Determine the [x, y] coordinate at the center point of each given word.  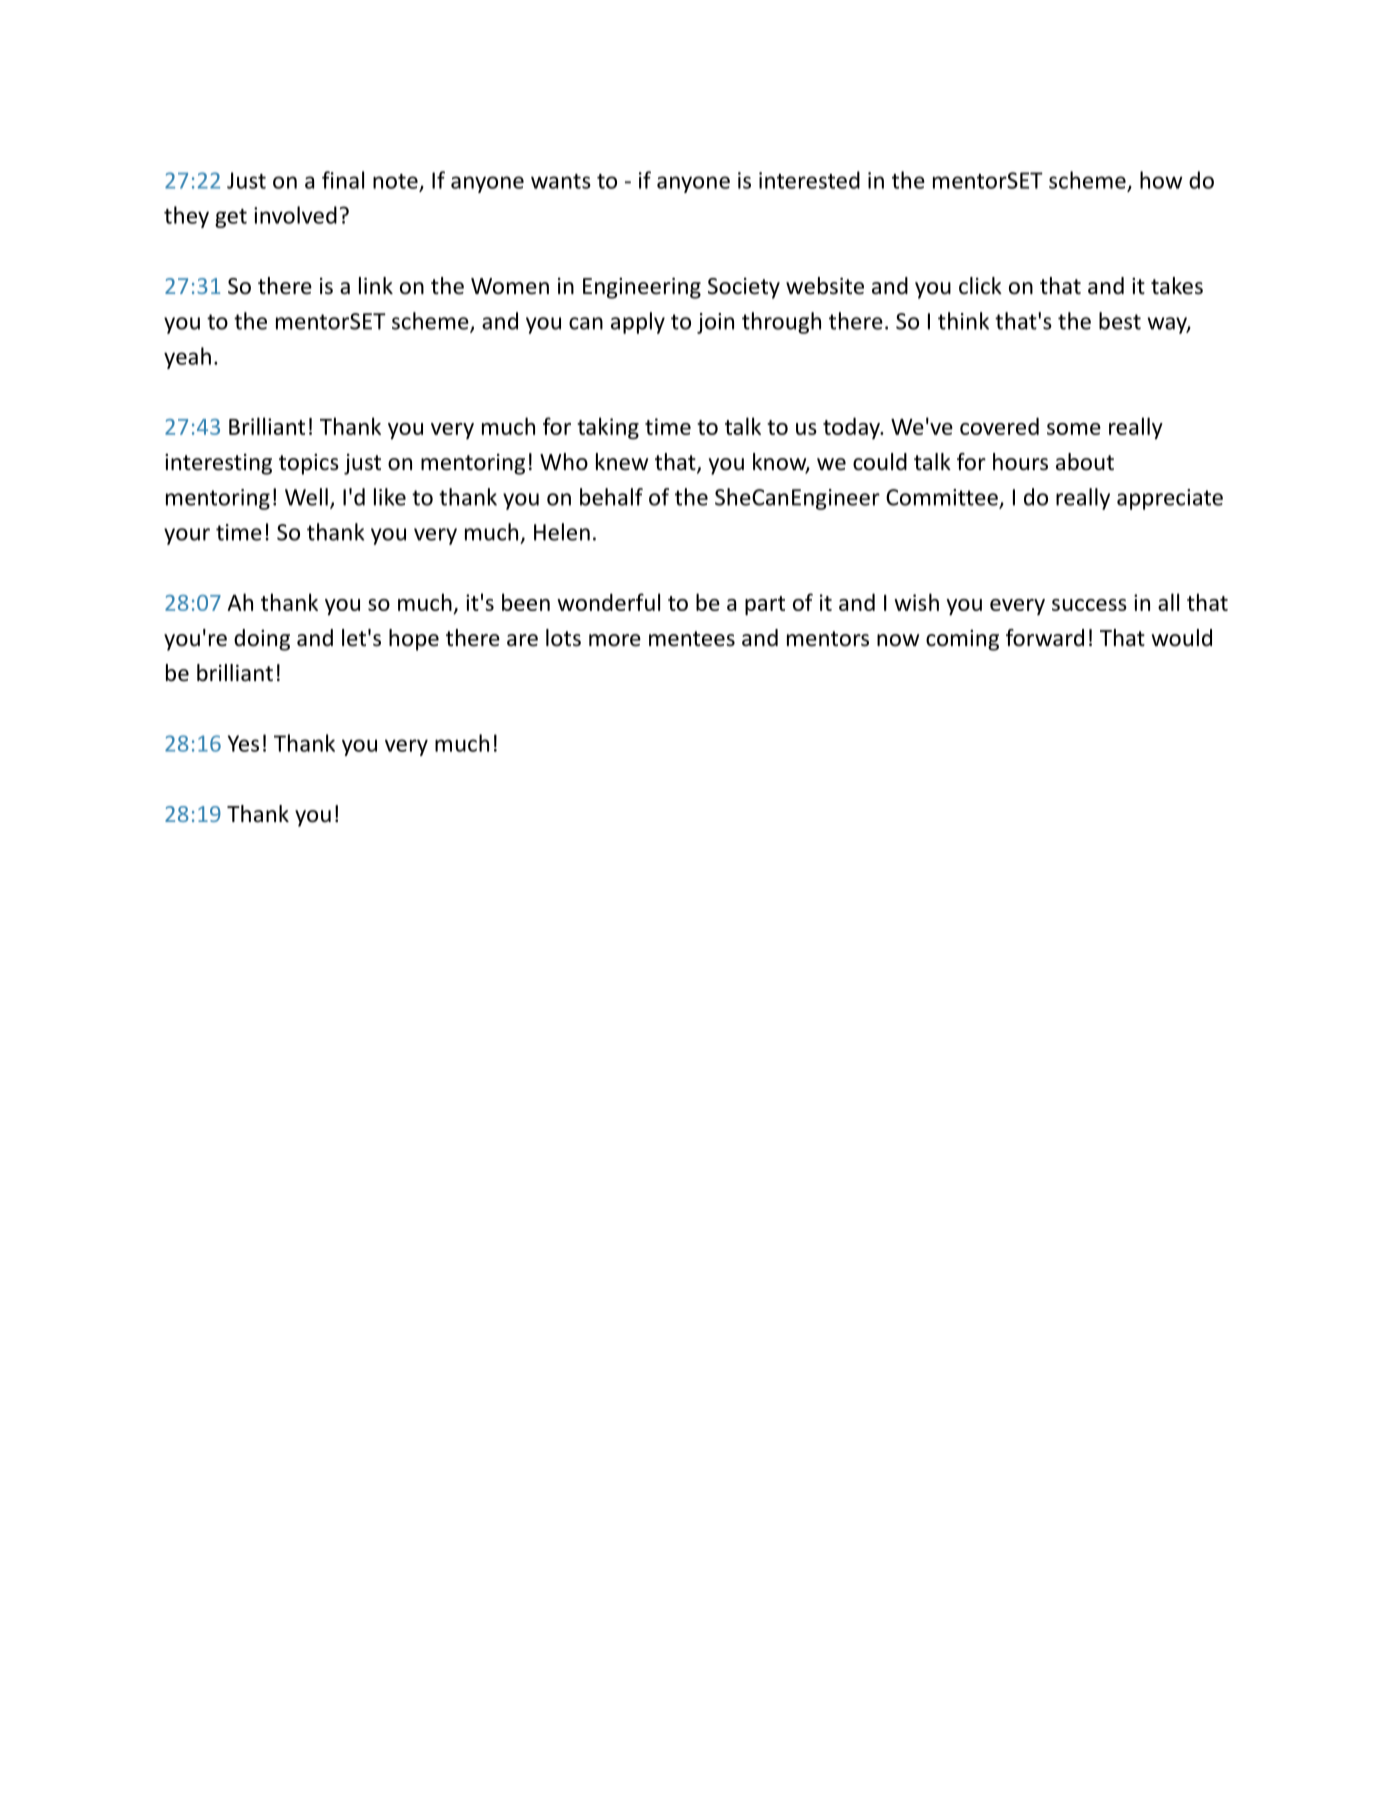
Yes [243, 743]
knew [622, 462]
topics [309, 464]
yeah [187, 358]
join [715, 323]
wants [561, 181]
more [615, 640]
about [1085, 462]
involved [295, 215]
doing [262, 640]
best [1120, 321]
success [1089, 605]
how [1161, 180]
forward [1045, 638]
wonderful [608, 602]
